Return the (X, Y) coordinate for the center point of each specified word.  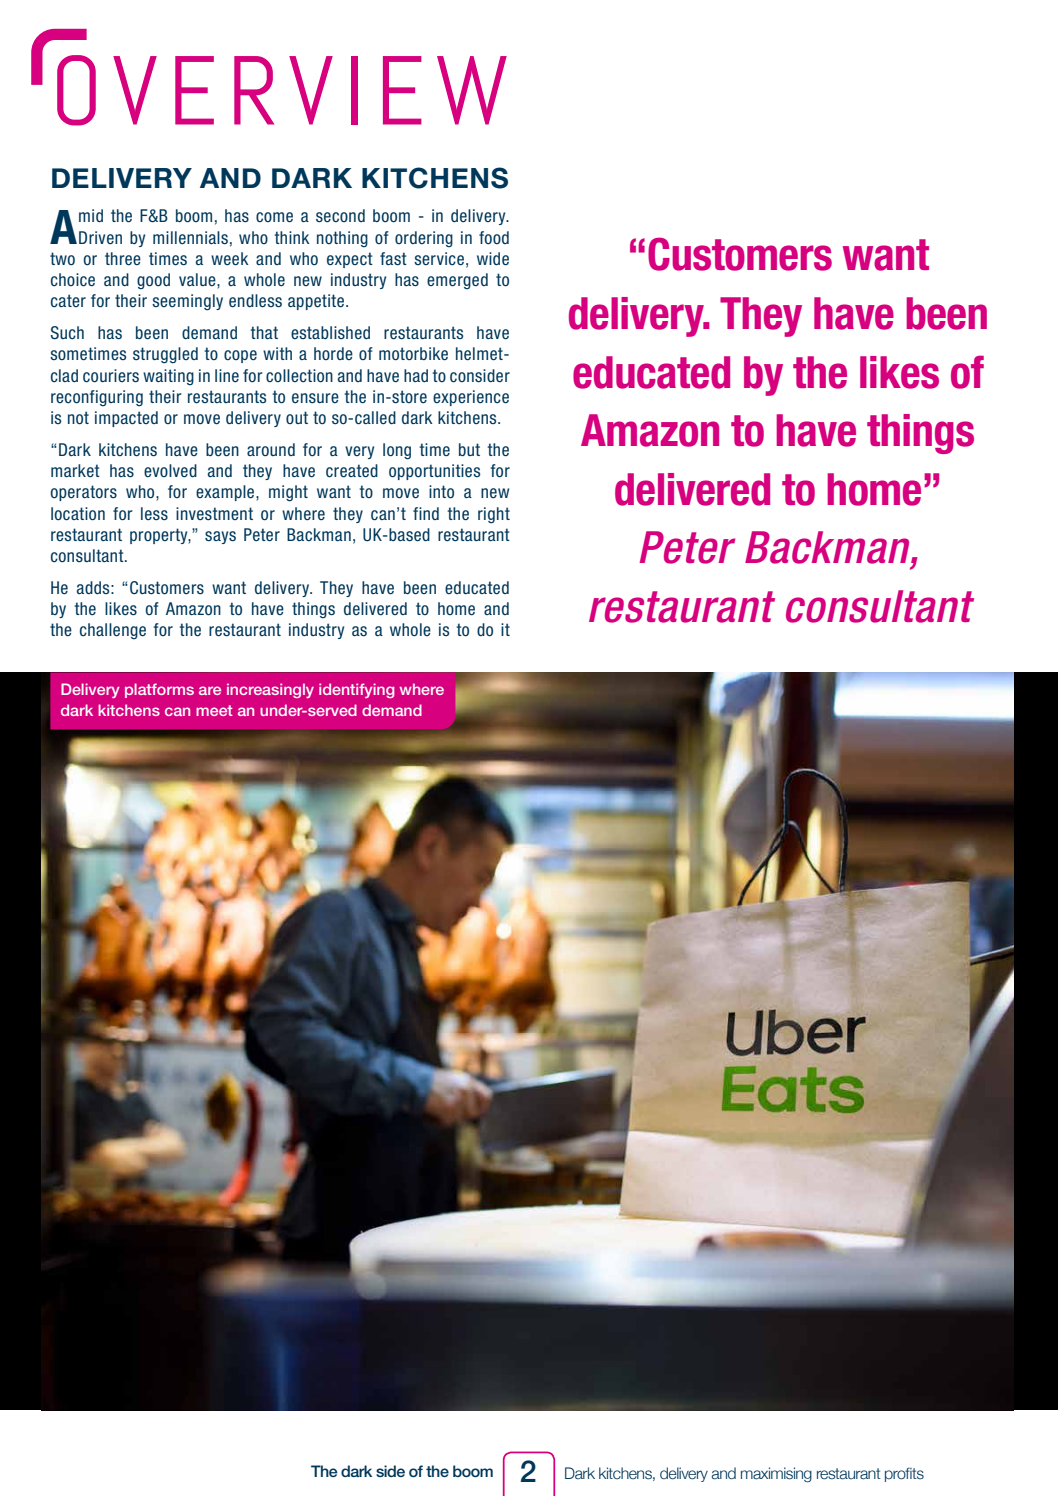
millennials (190, 238)
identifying (356, 690)
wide (493, 259)
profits (904, 1475)
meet (214, 710)
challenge (113, 631)
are (210, 690)
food (494, 238)
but (469, 449)
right (494, 515)
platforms (159, 690)
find (426, 513)
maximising (776, 1475)
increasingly (270, 690)
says (220, 537)
